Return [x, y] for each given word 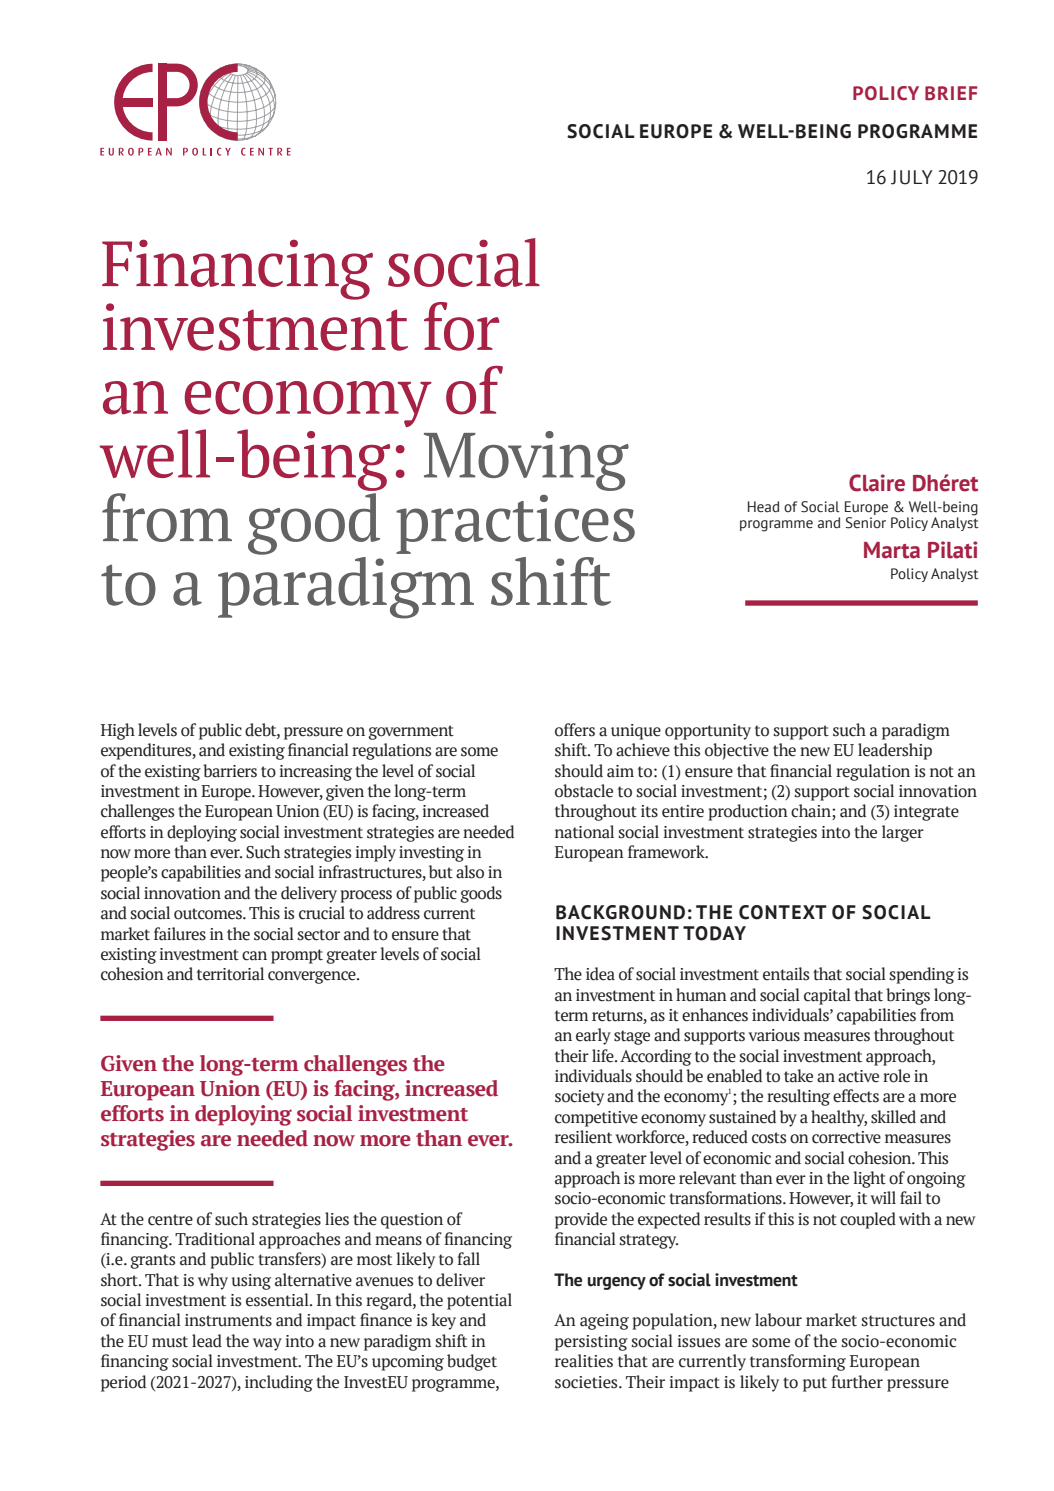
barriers [230, 771]
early [593, 1036]
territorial [230, 974]
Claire [877, 483]
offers [575, 730]
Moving [526, 461]
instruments [228, 1320]
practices [515, 524]
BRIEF [951, 93]
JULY [911, 177]
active [858, 1076]
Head [763, 507]
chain [812, 812]
